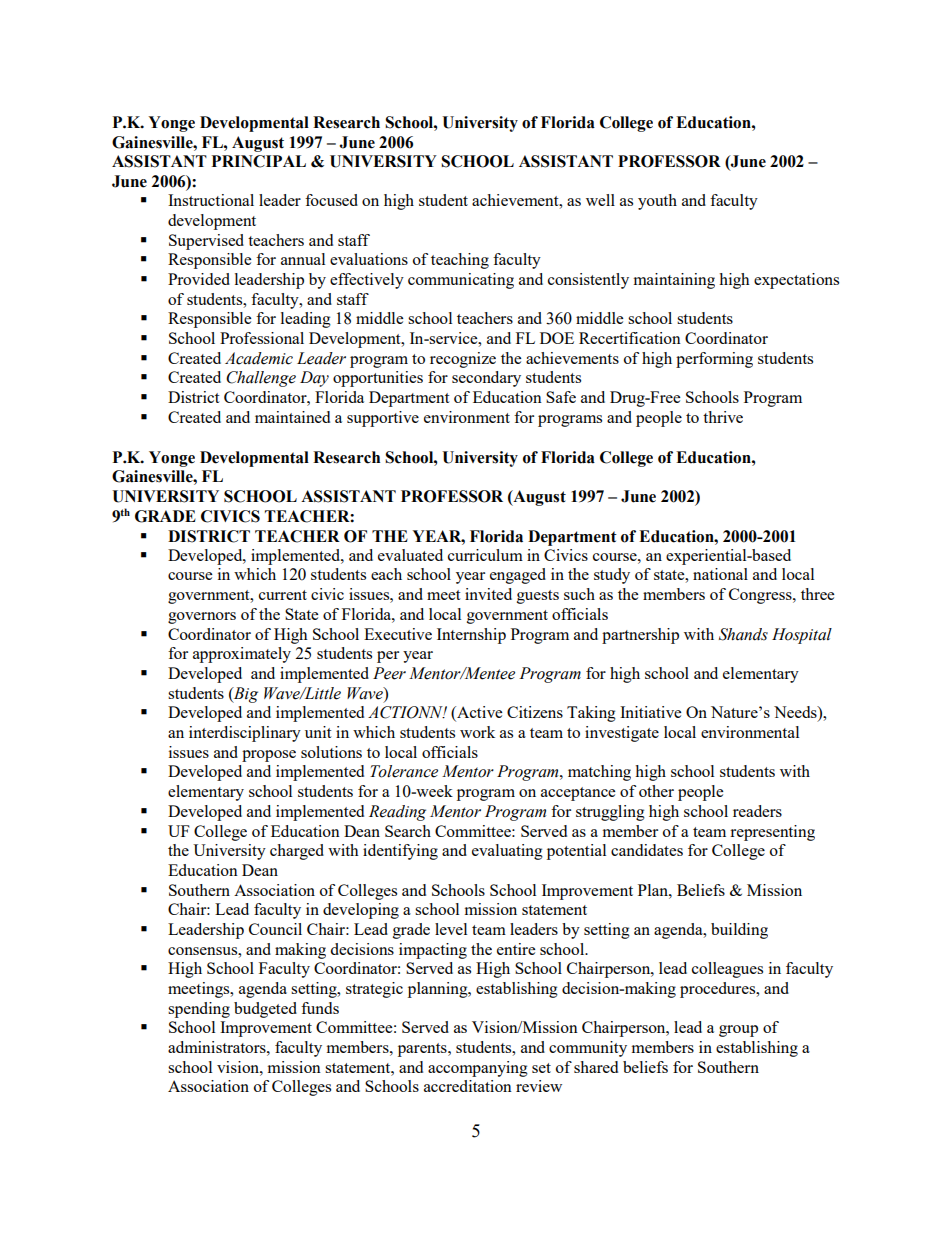 The height and width of the screenshot is (1233, 952). Describe the element at coordinates (265, 1010) in the screenshot. I see `budgeted` at that location.
